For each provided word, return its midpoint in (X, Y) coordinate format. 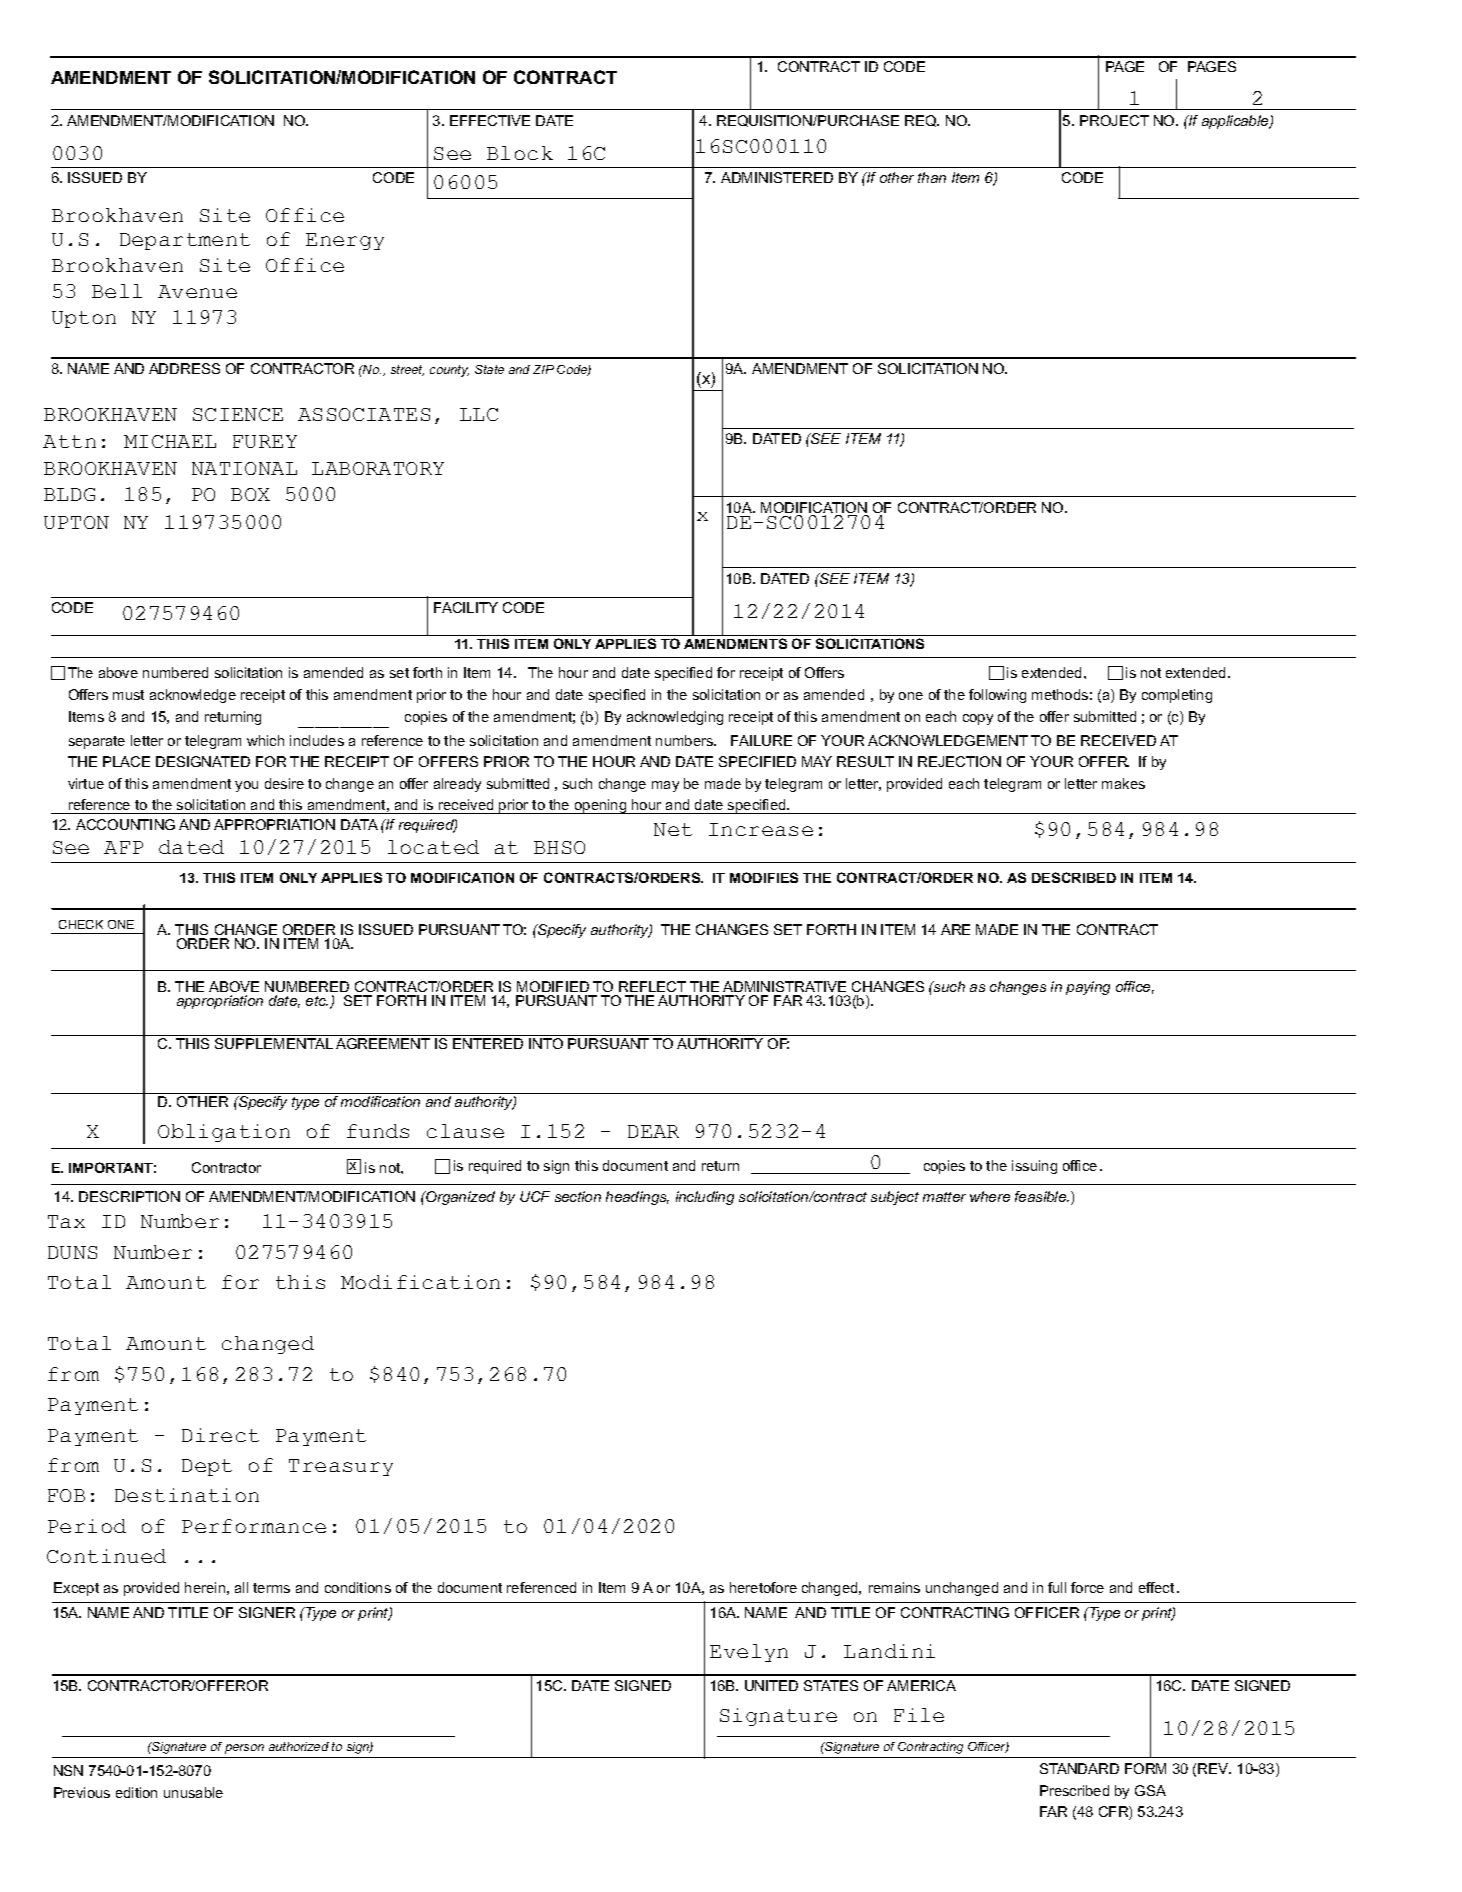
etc (317, 1001)
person (244, 1749)
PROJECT (1114, 120)
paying (1088, 988)
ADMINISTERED (777, 177)
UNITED (771, 1685)
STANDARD (1079, 1768)
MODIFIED (553, 986)
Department (185, 241)
